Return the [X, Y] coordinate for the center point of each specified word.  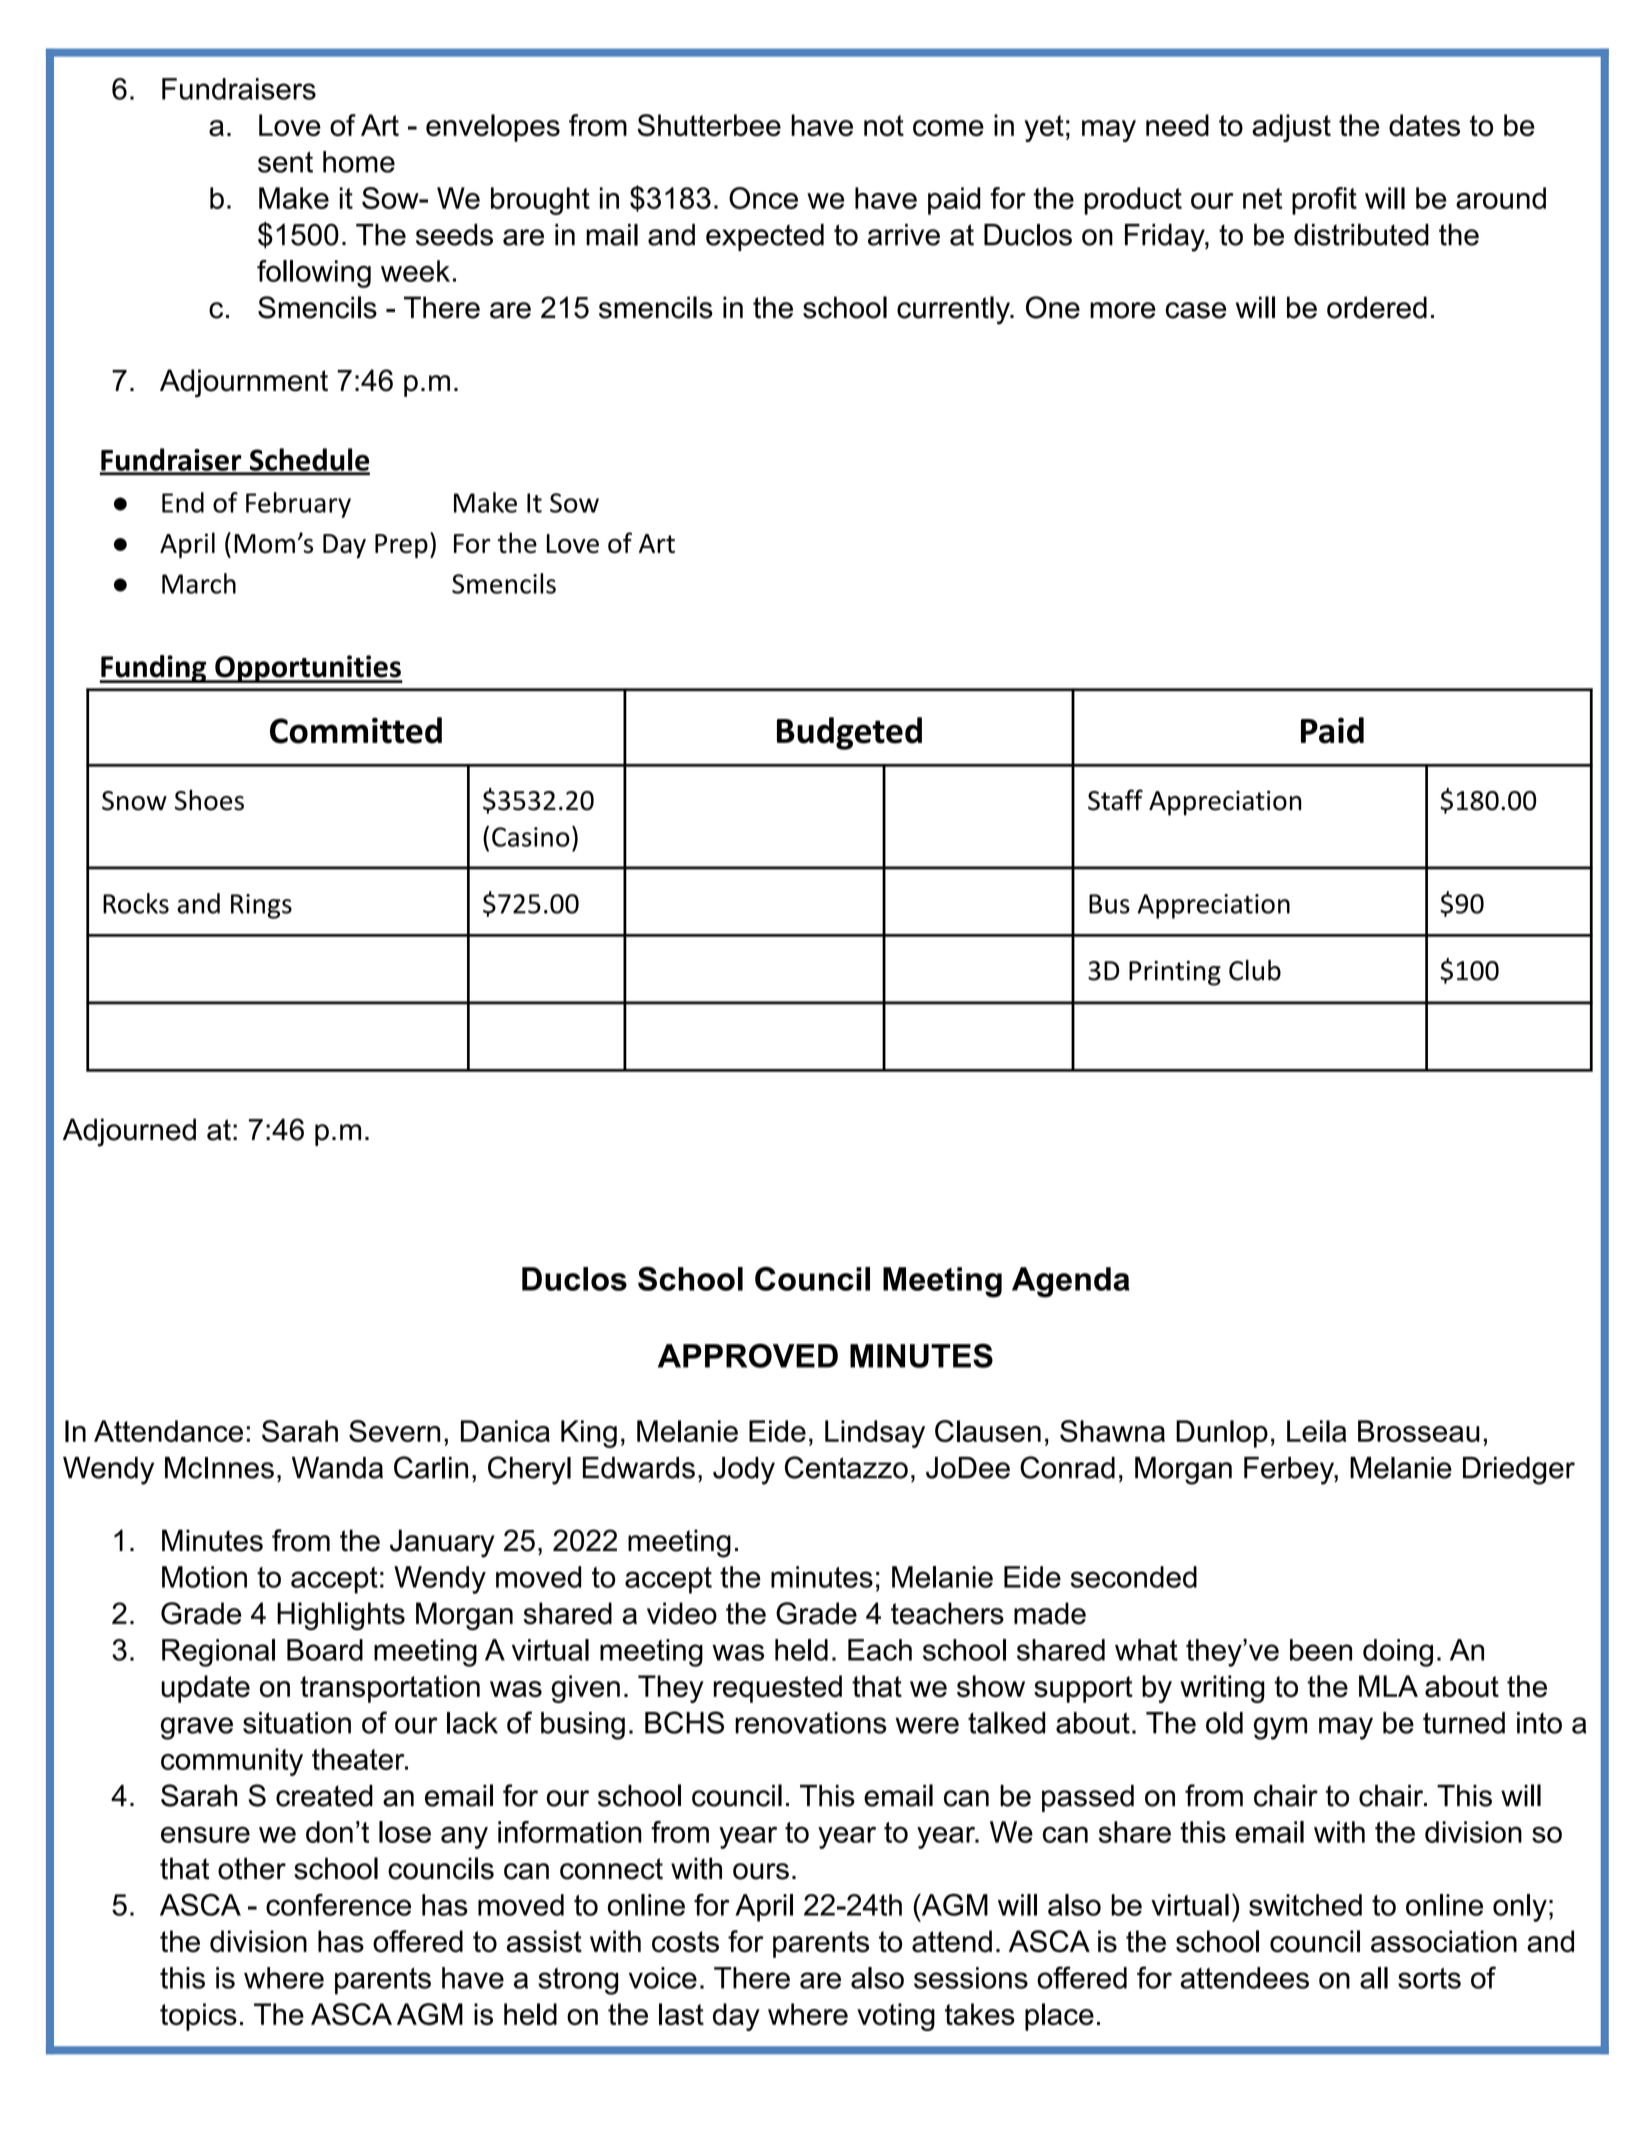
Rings [261, 906]
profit [1324, 201]
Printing [1175, 973]
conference [338, 1904]
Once [763, 198]
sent [285, 162]
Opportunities [308, 669]
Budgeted [849, 733]
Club [1255, 970]
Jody [744, 1471]
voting [896, 2017]
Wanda [337, 1468]
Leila [1317, 1431]
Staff [1115, 800]
